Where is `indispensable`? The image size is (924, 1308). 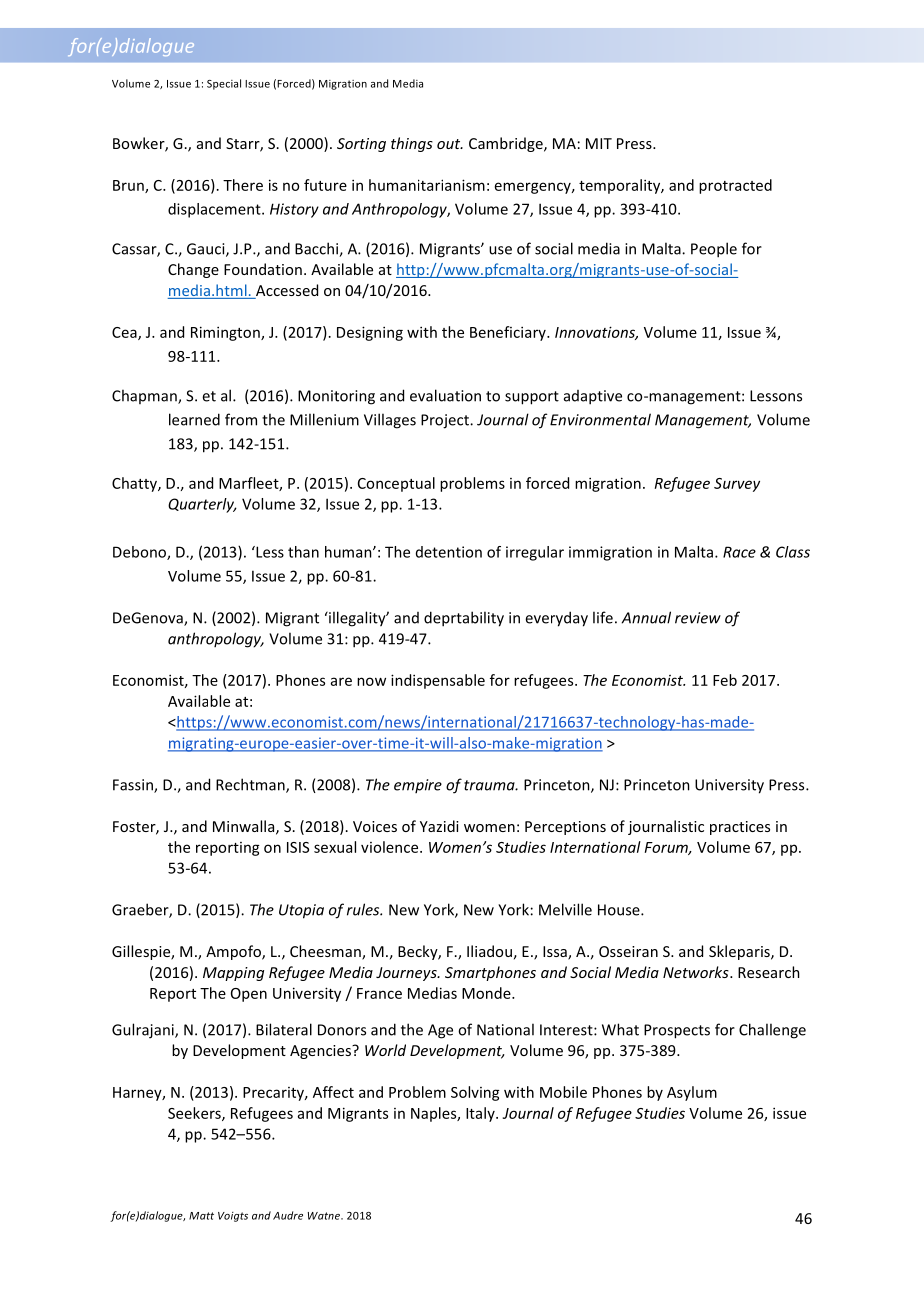
indispensable is located at coordinates (438, 681).
